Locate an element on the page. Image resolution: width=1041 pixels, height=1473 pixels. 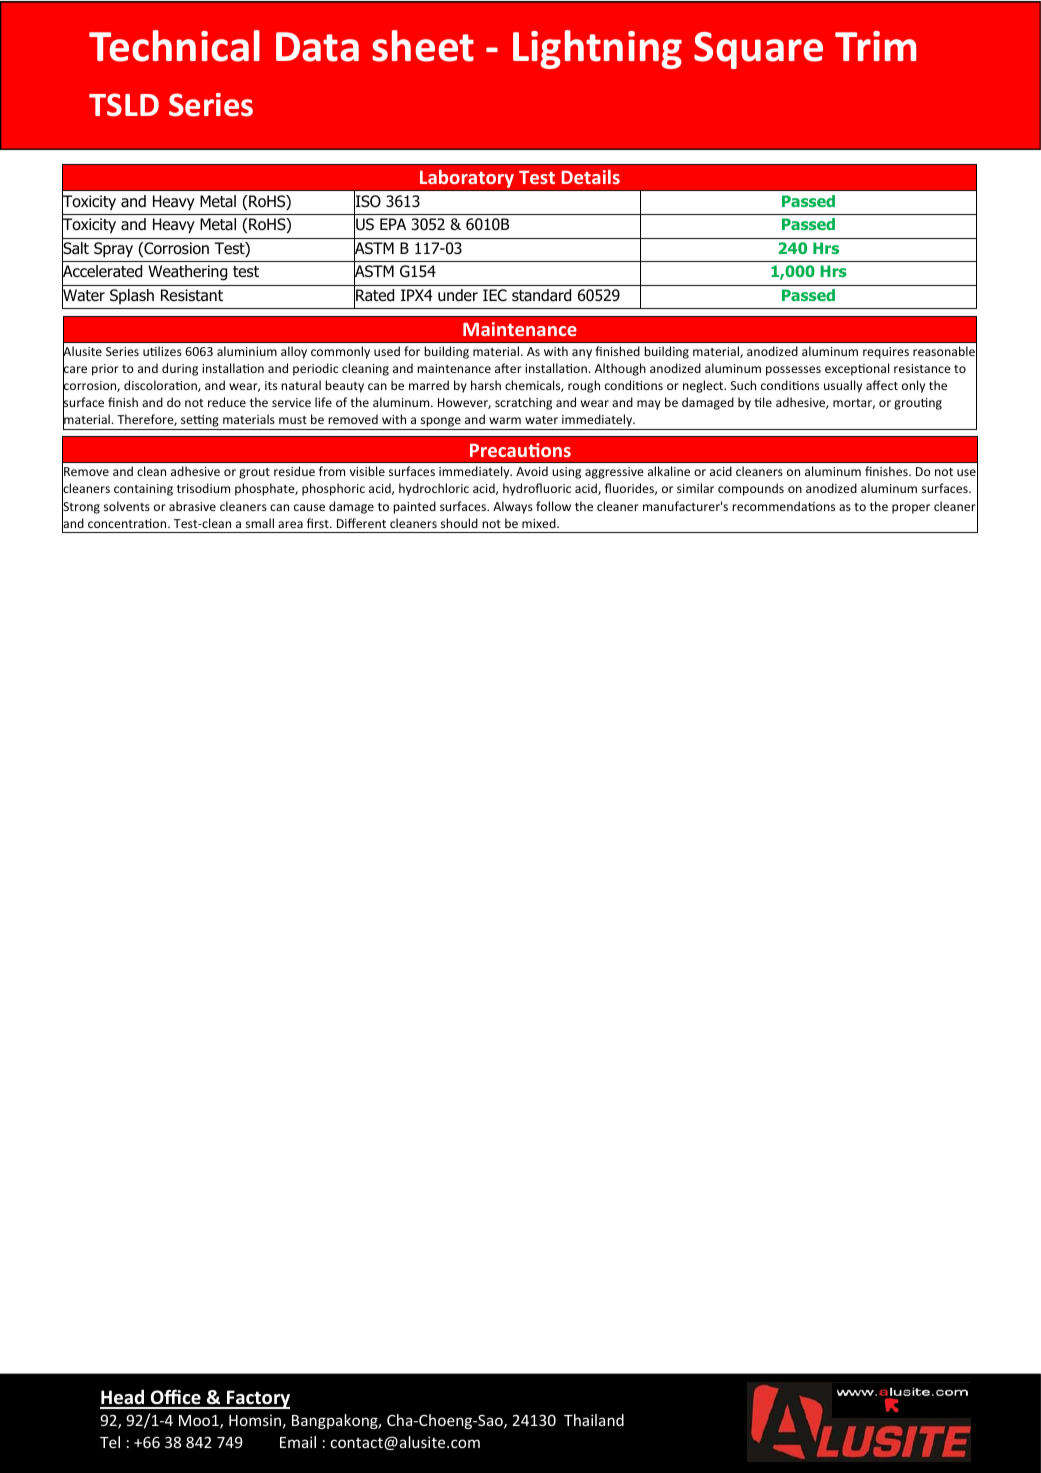
usually is located at coordinates (843, 386).
